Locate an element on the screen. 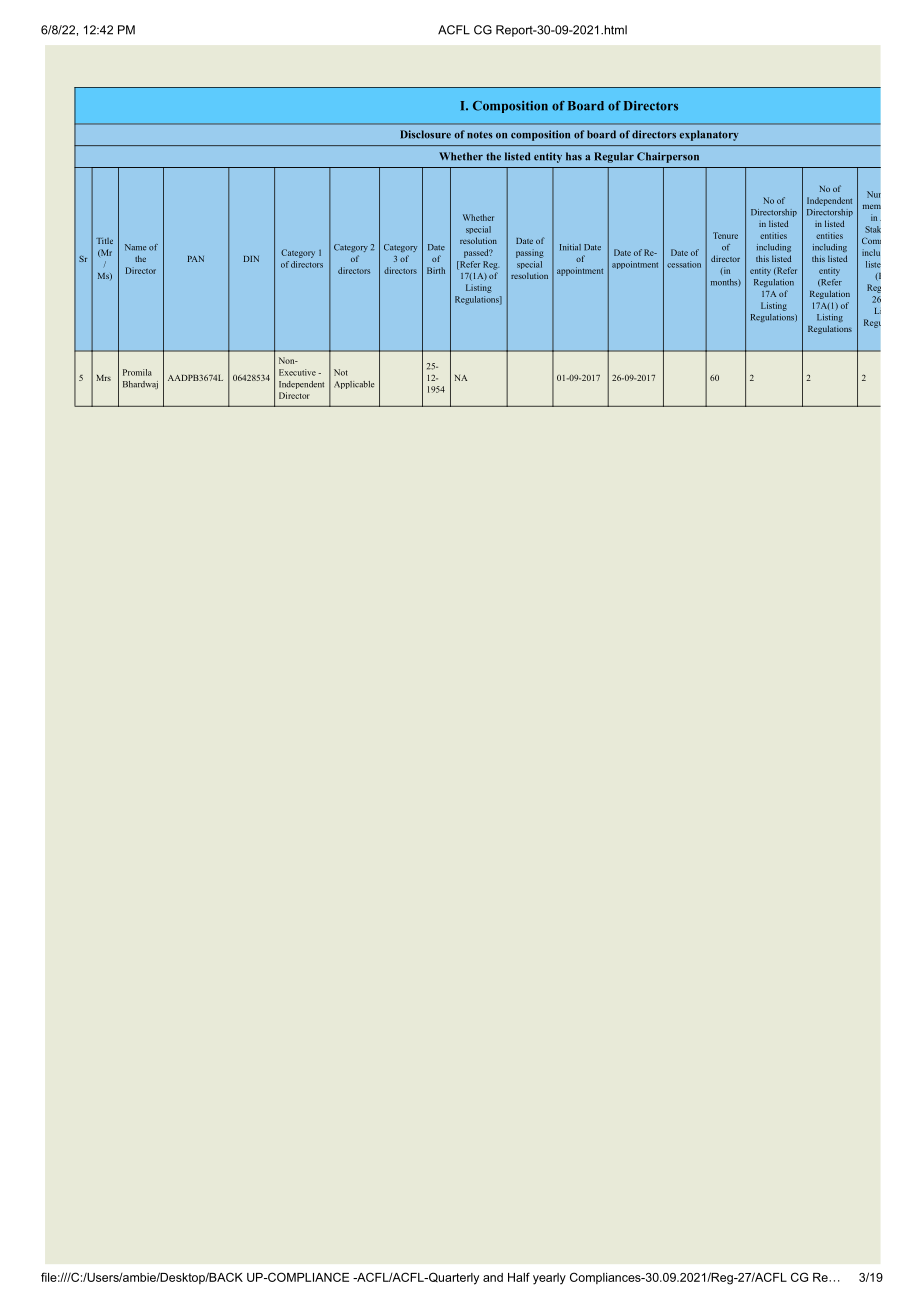 This screenshot has width=924, height=1308. Chairperson is located at coordinates (668, 157).
